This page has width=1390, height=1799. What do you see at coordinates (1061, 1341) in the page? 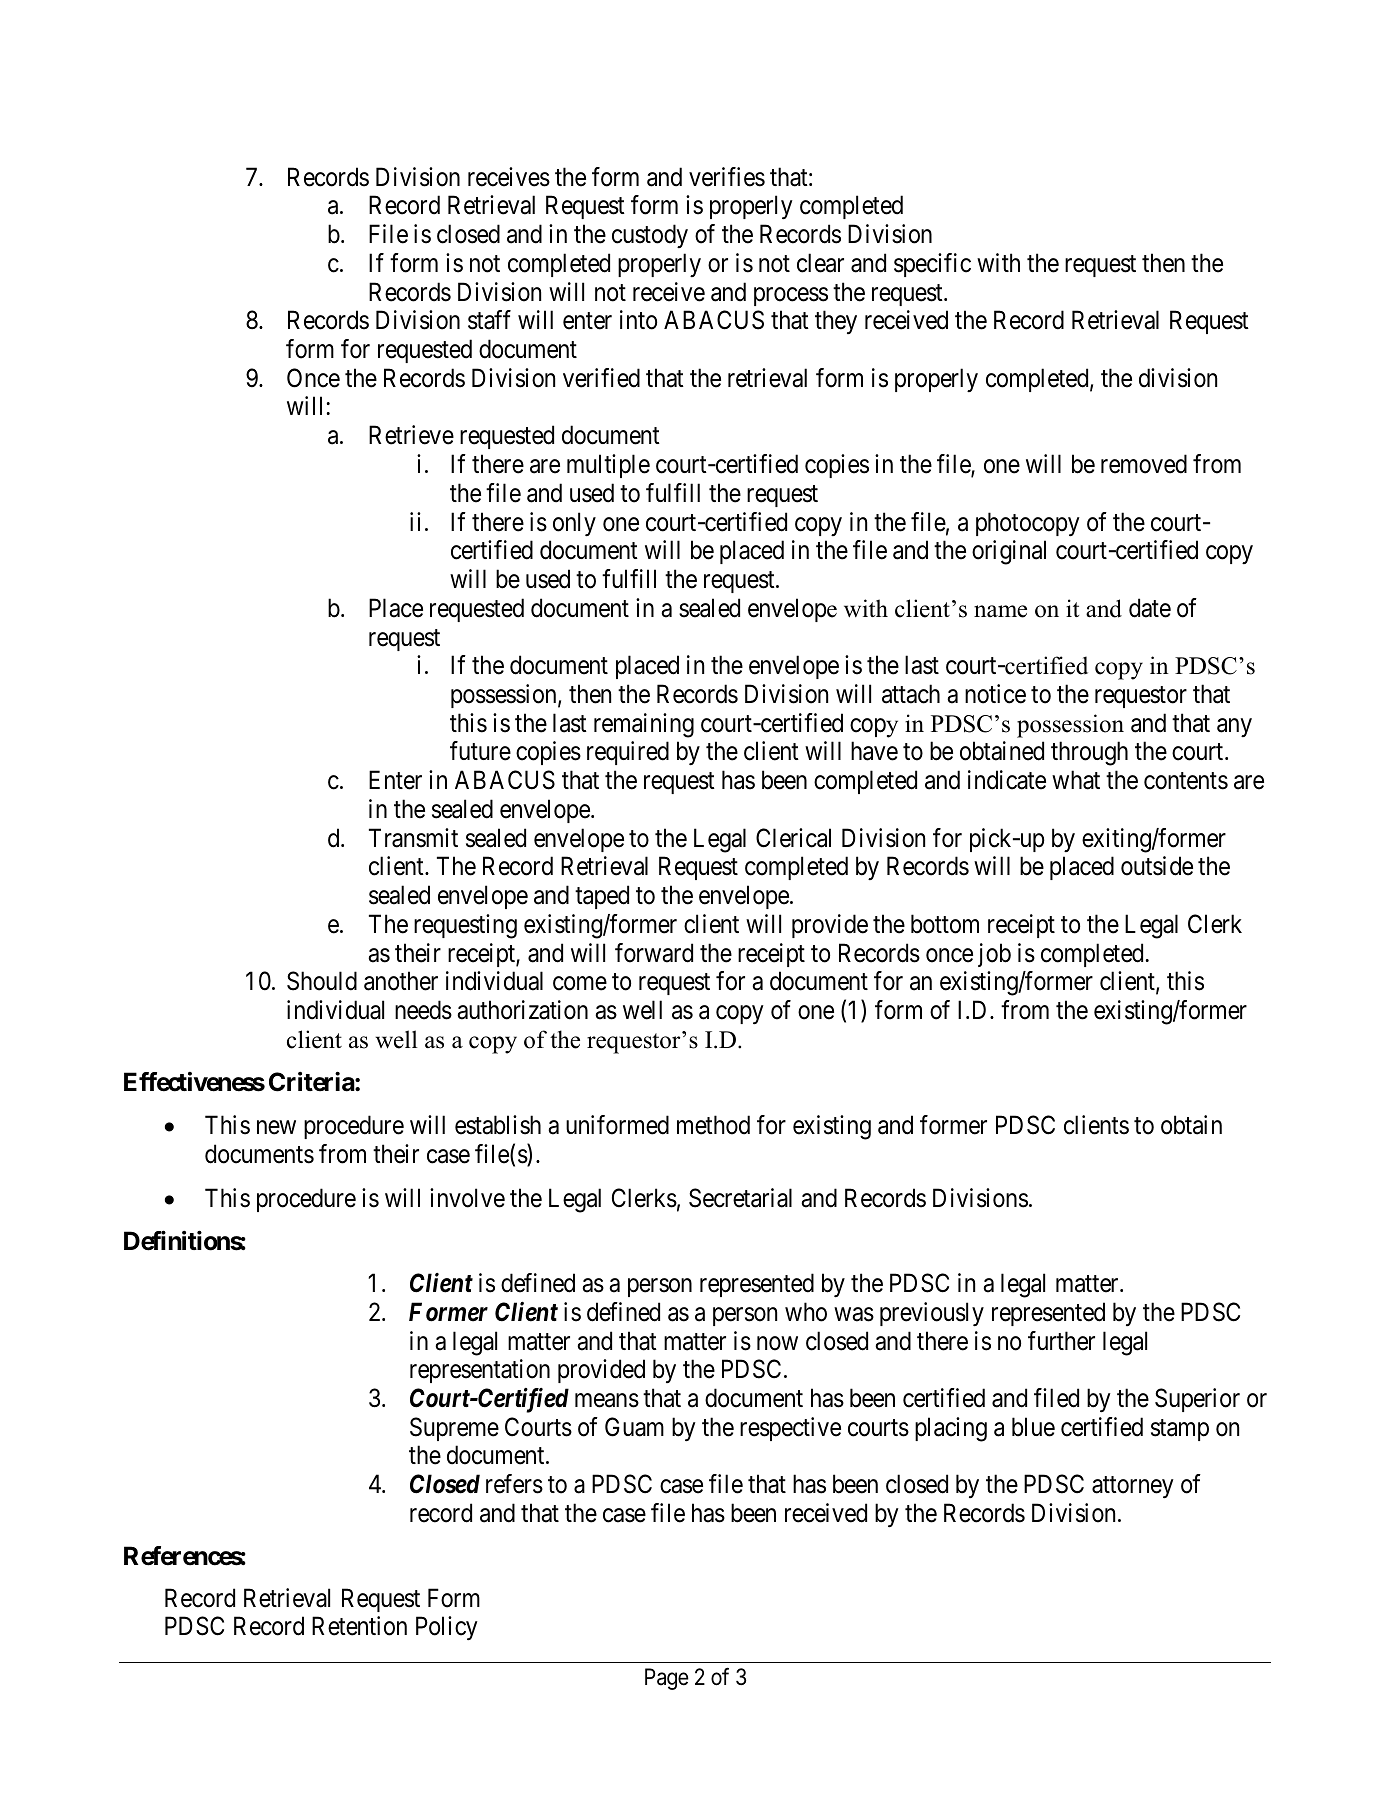
I see `further` at bounding box center [1061, 1341].
